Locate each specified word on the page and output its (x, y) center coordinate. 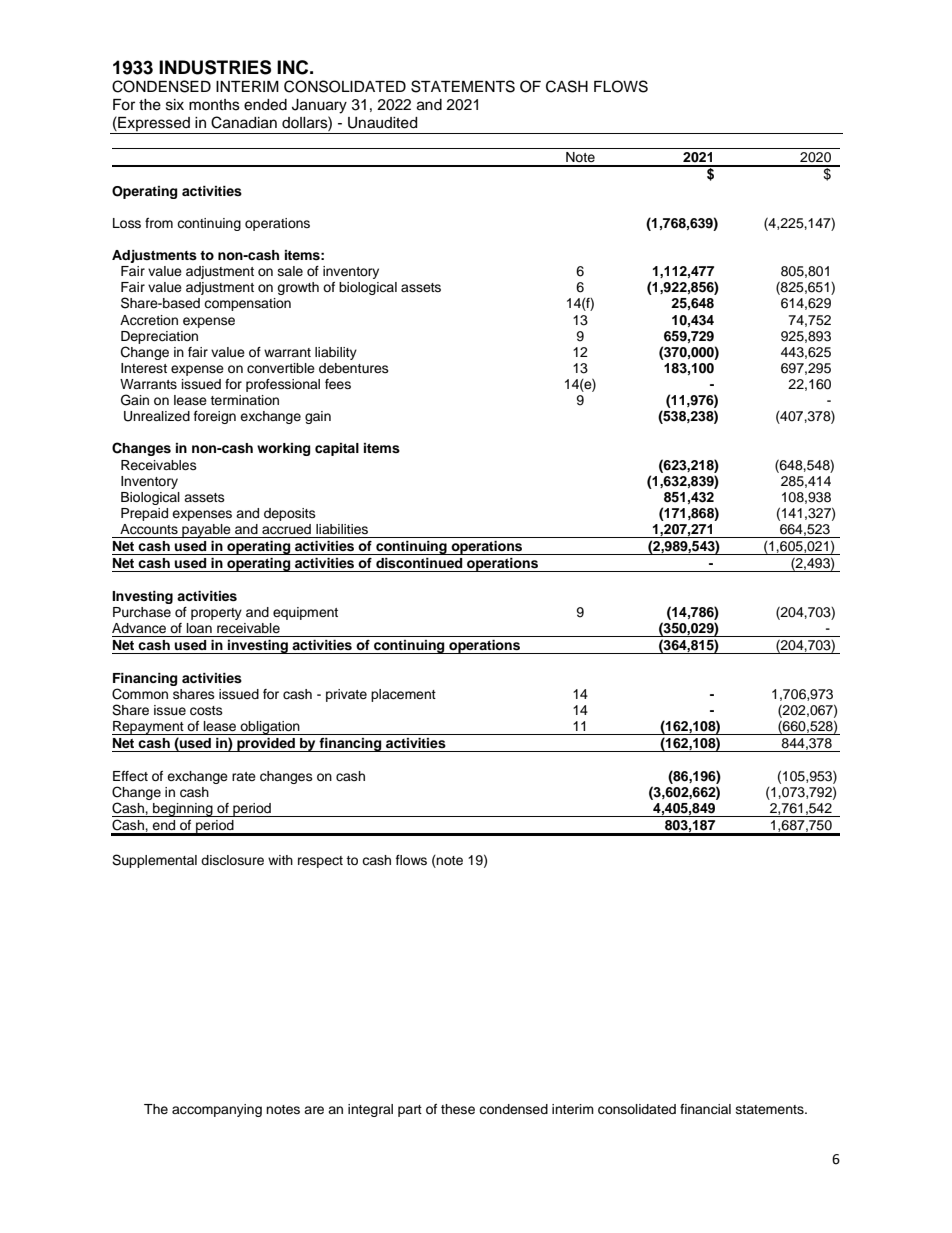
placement (403, 695)
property (216, 614)
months (214, 105)
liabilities (342, 529)
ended (265, 105)
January (319, 106)
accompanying (217, 1110)
